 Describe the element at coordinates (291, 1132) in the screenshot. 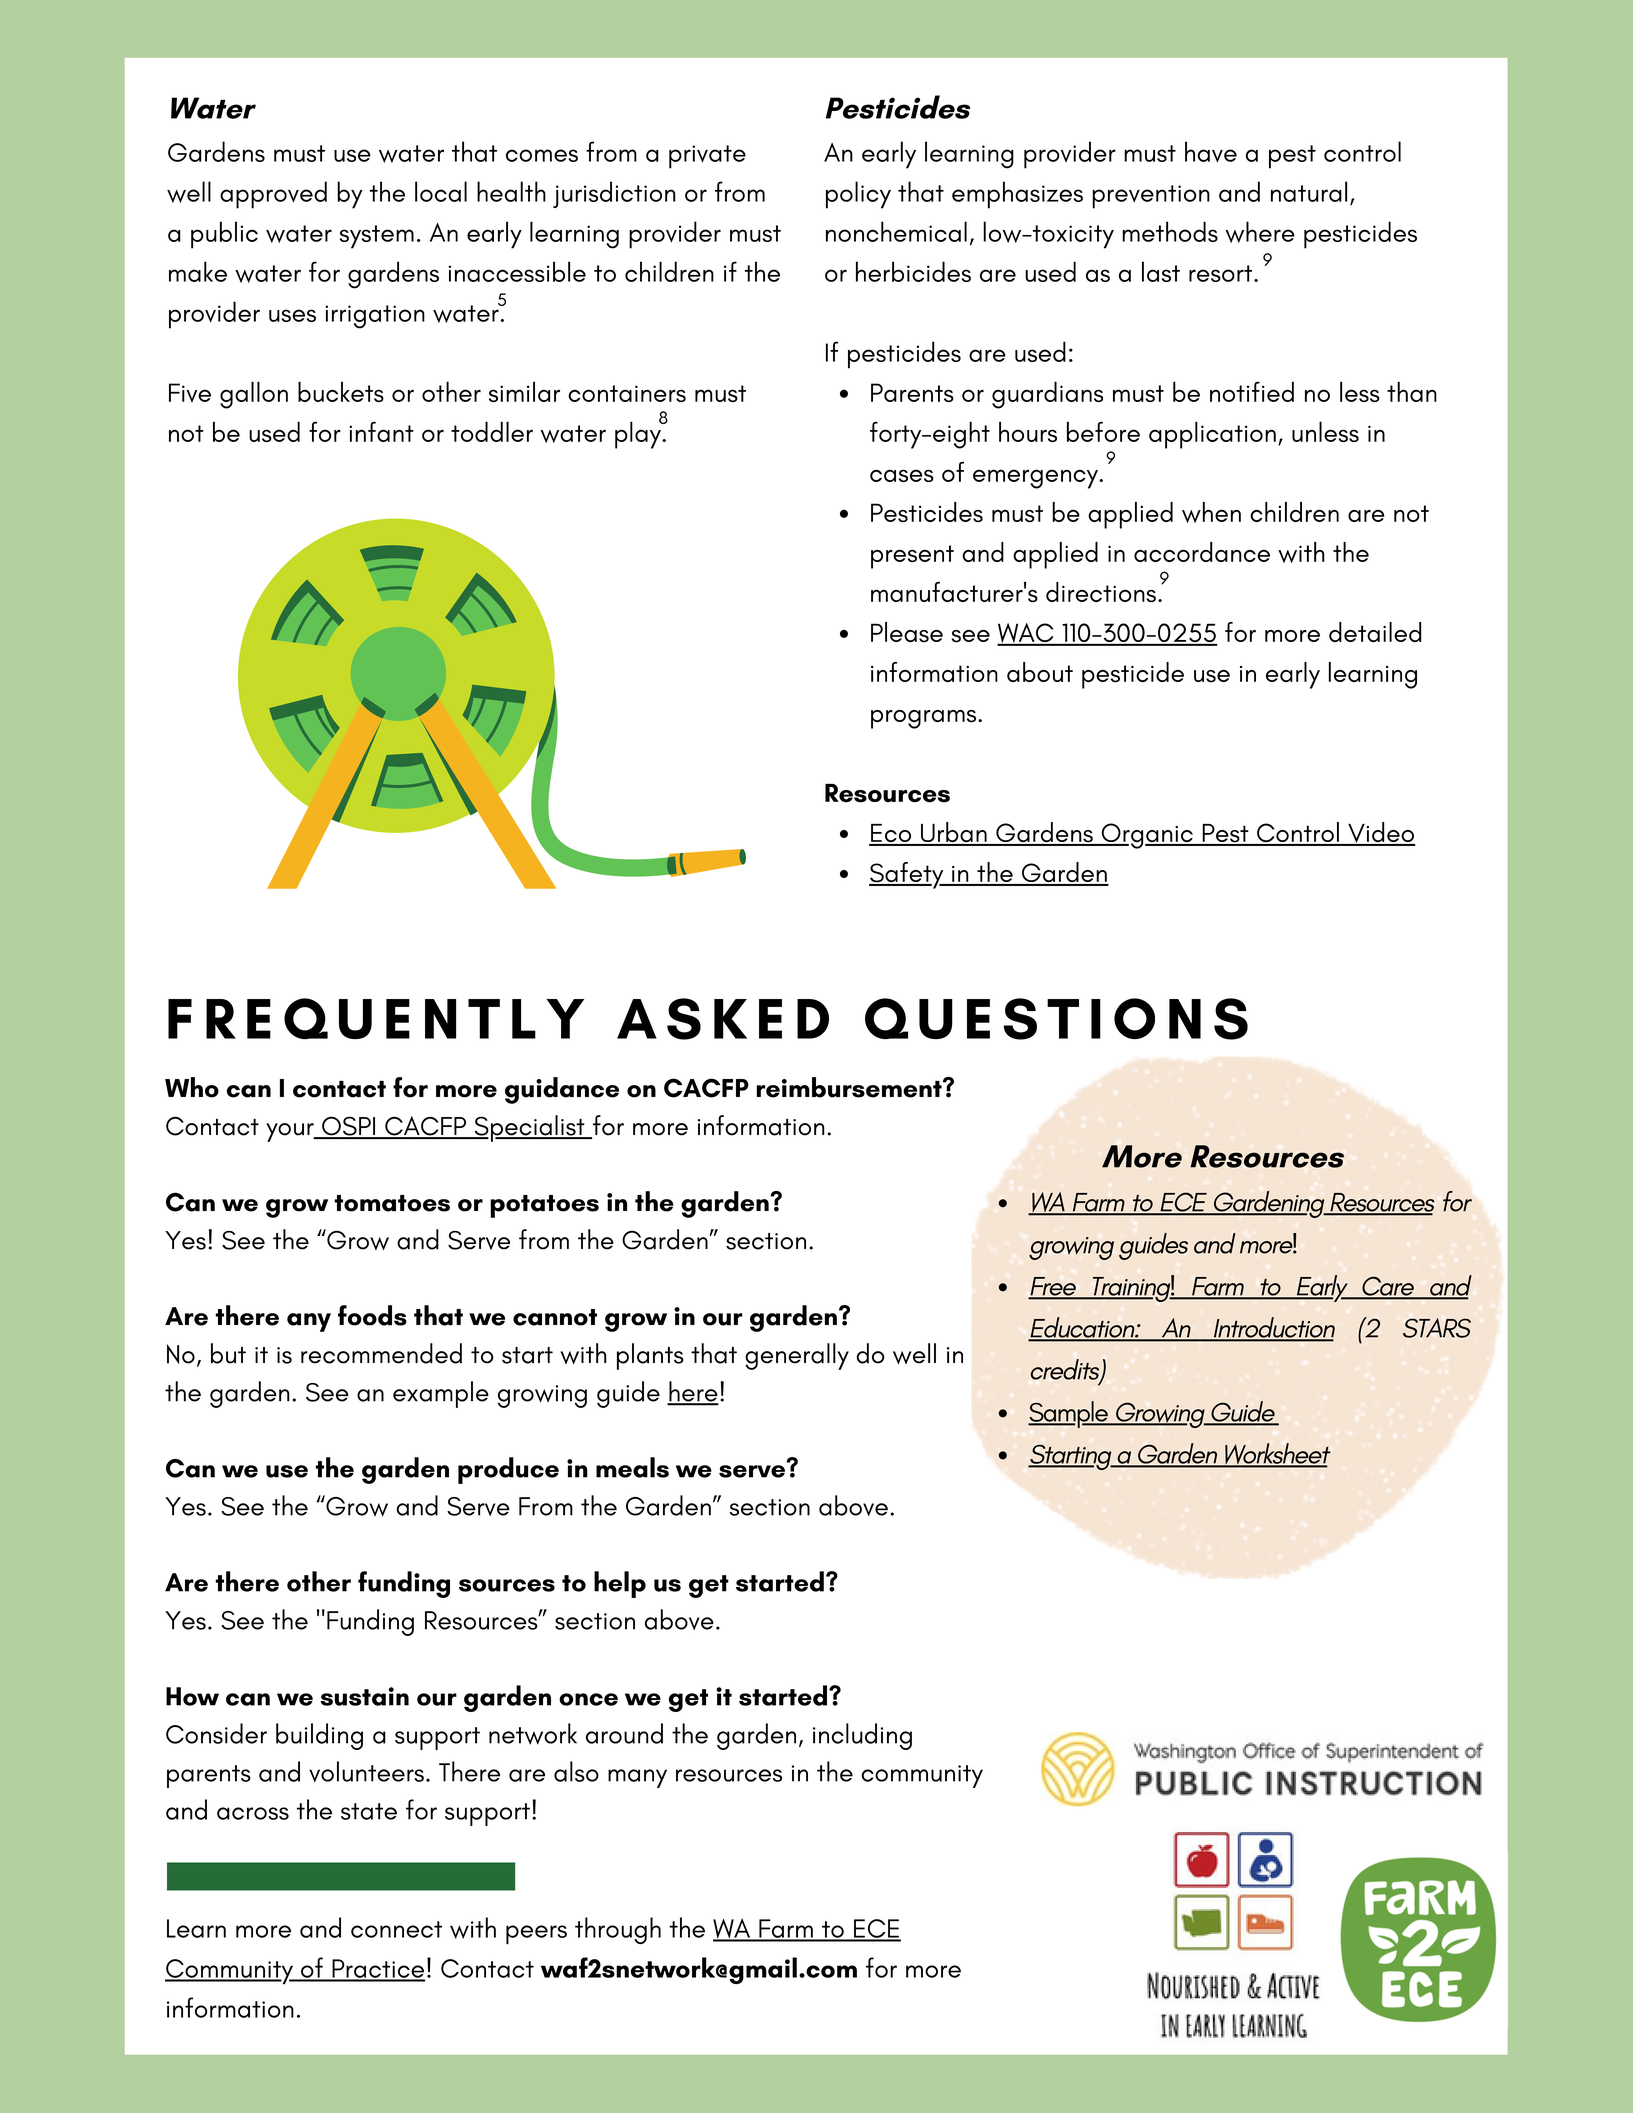

I see `your` at that location.
